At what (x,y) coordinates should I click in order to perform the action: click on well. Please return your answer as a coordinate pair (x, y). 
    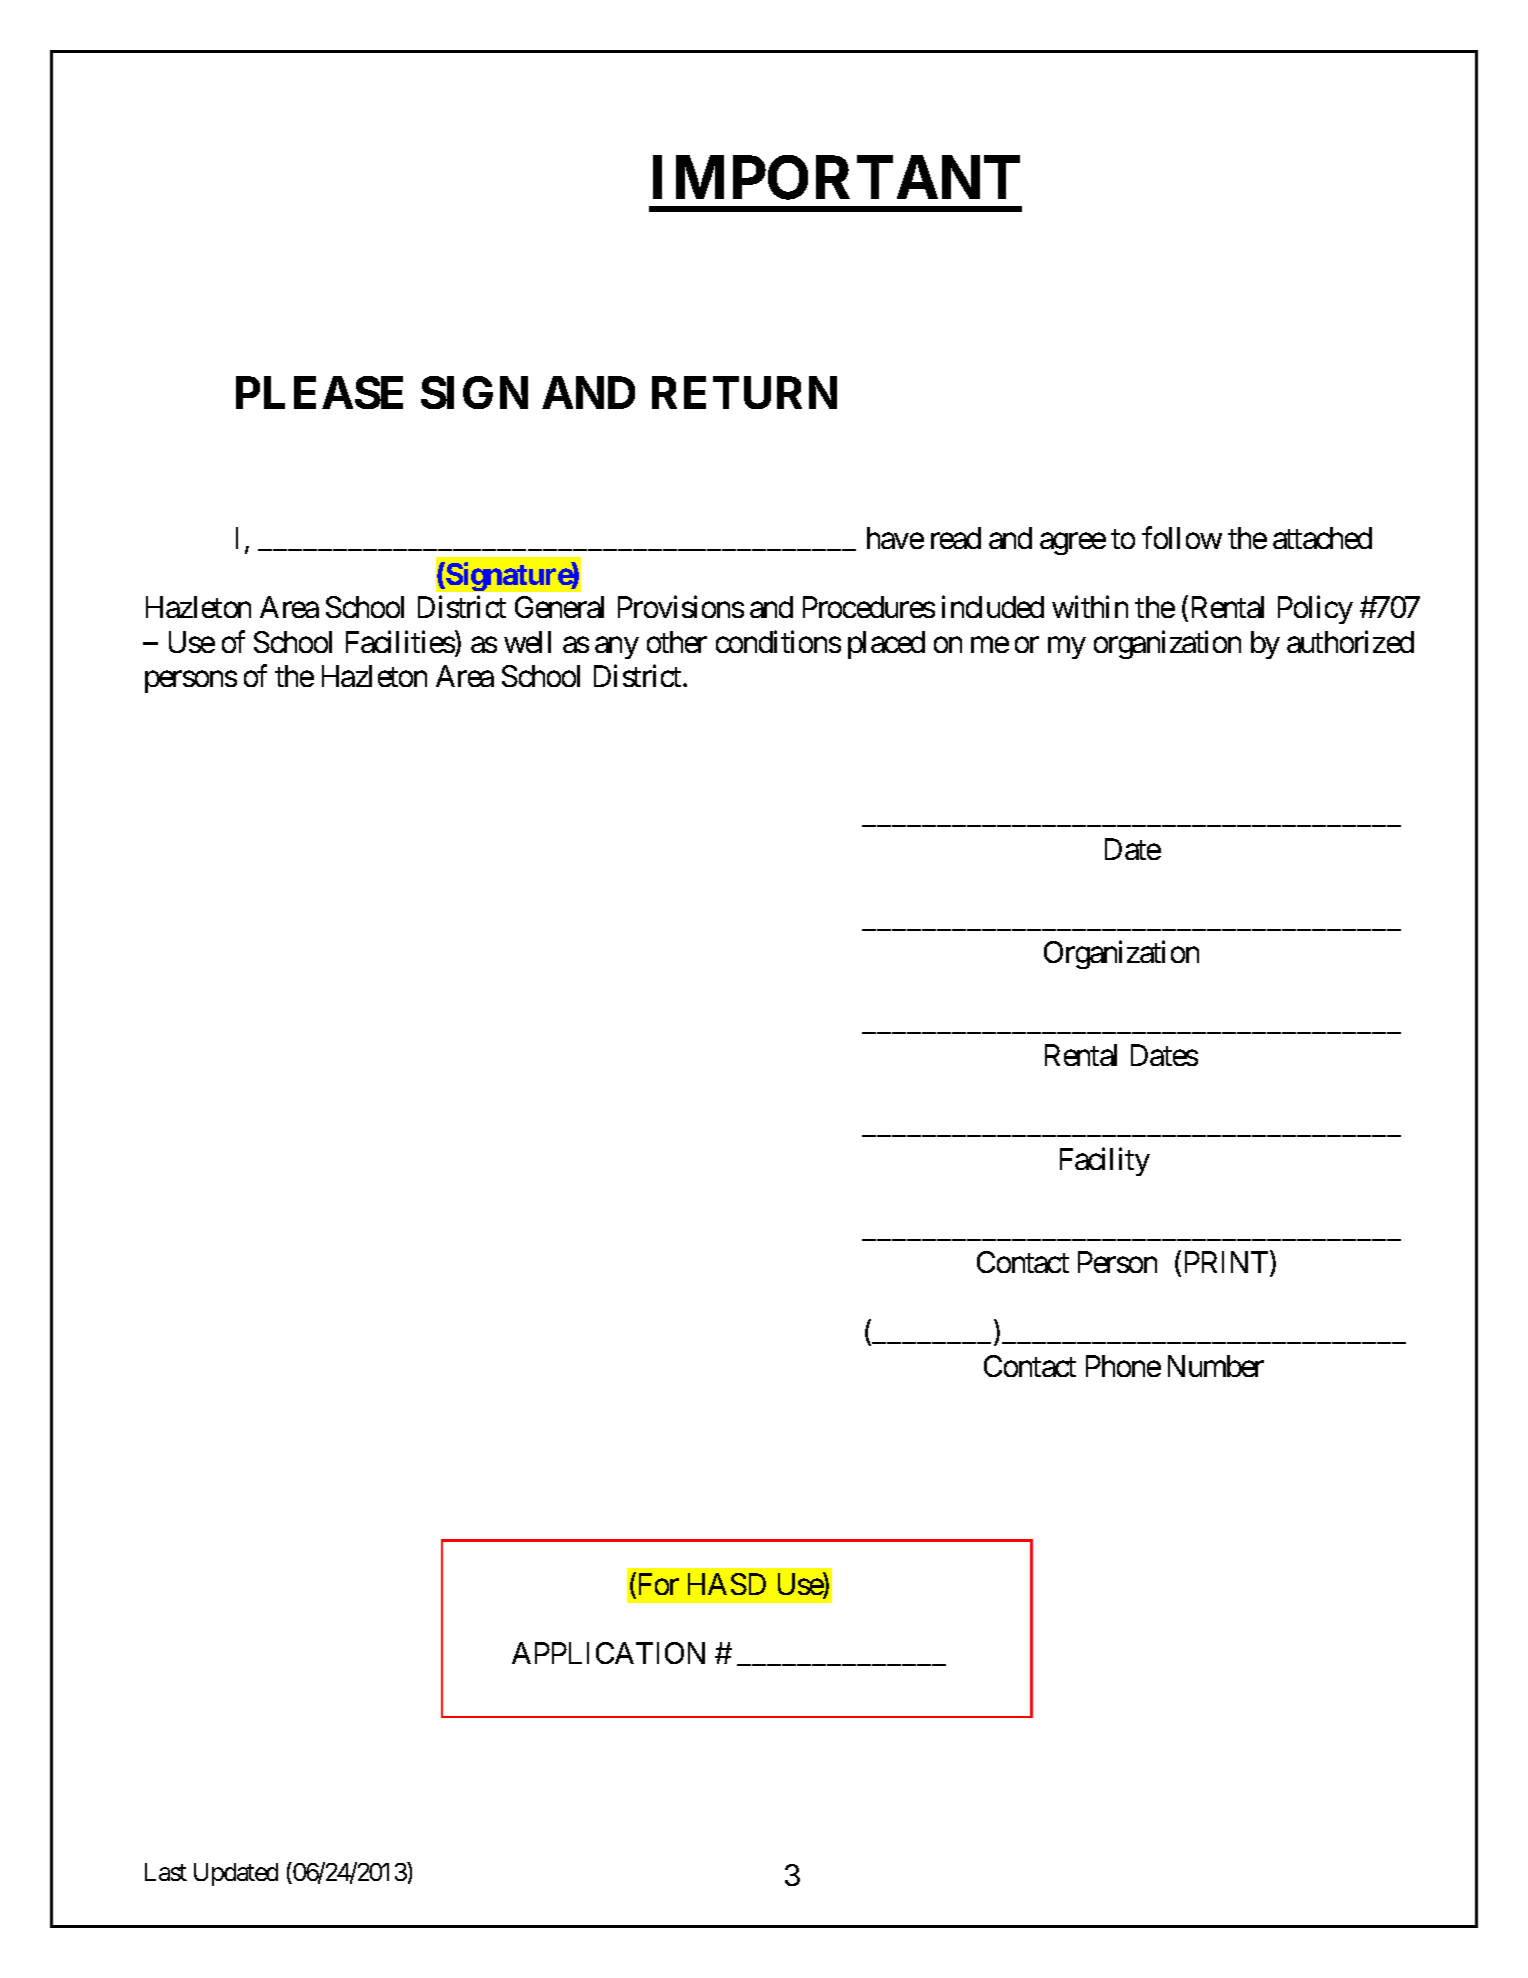
    Looking at the image, I should click on (527, 642).
